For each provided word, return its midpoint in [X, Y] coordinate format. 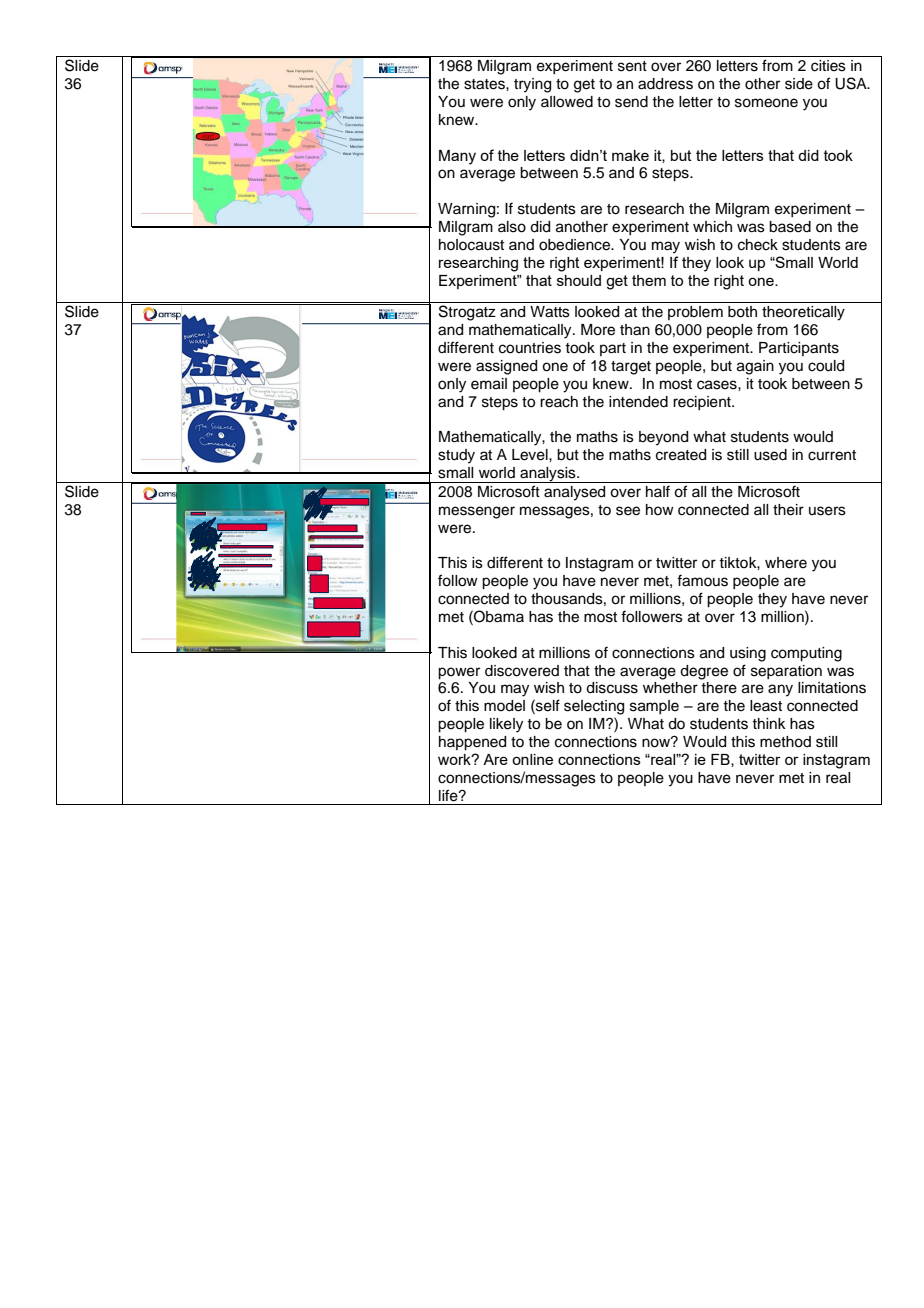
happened [472, 743]
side [799, 84]
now [657, 742]
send [631, 102]
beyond [663, 438]
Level [531, 455]
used [770, 455]
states [485, 84]
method [785, 742]
